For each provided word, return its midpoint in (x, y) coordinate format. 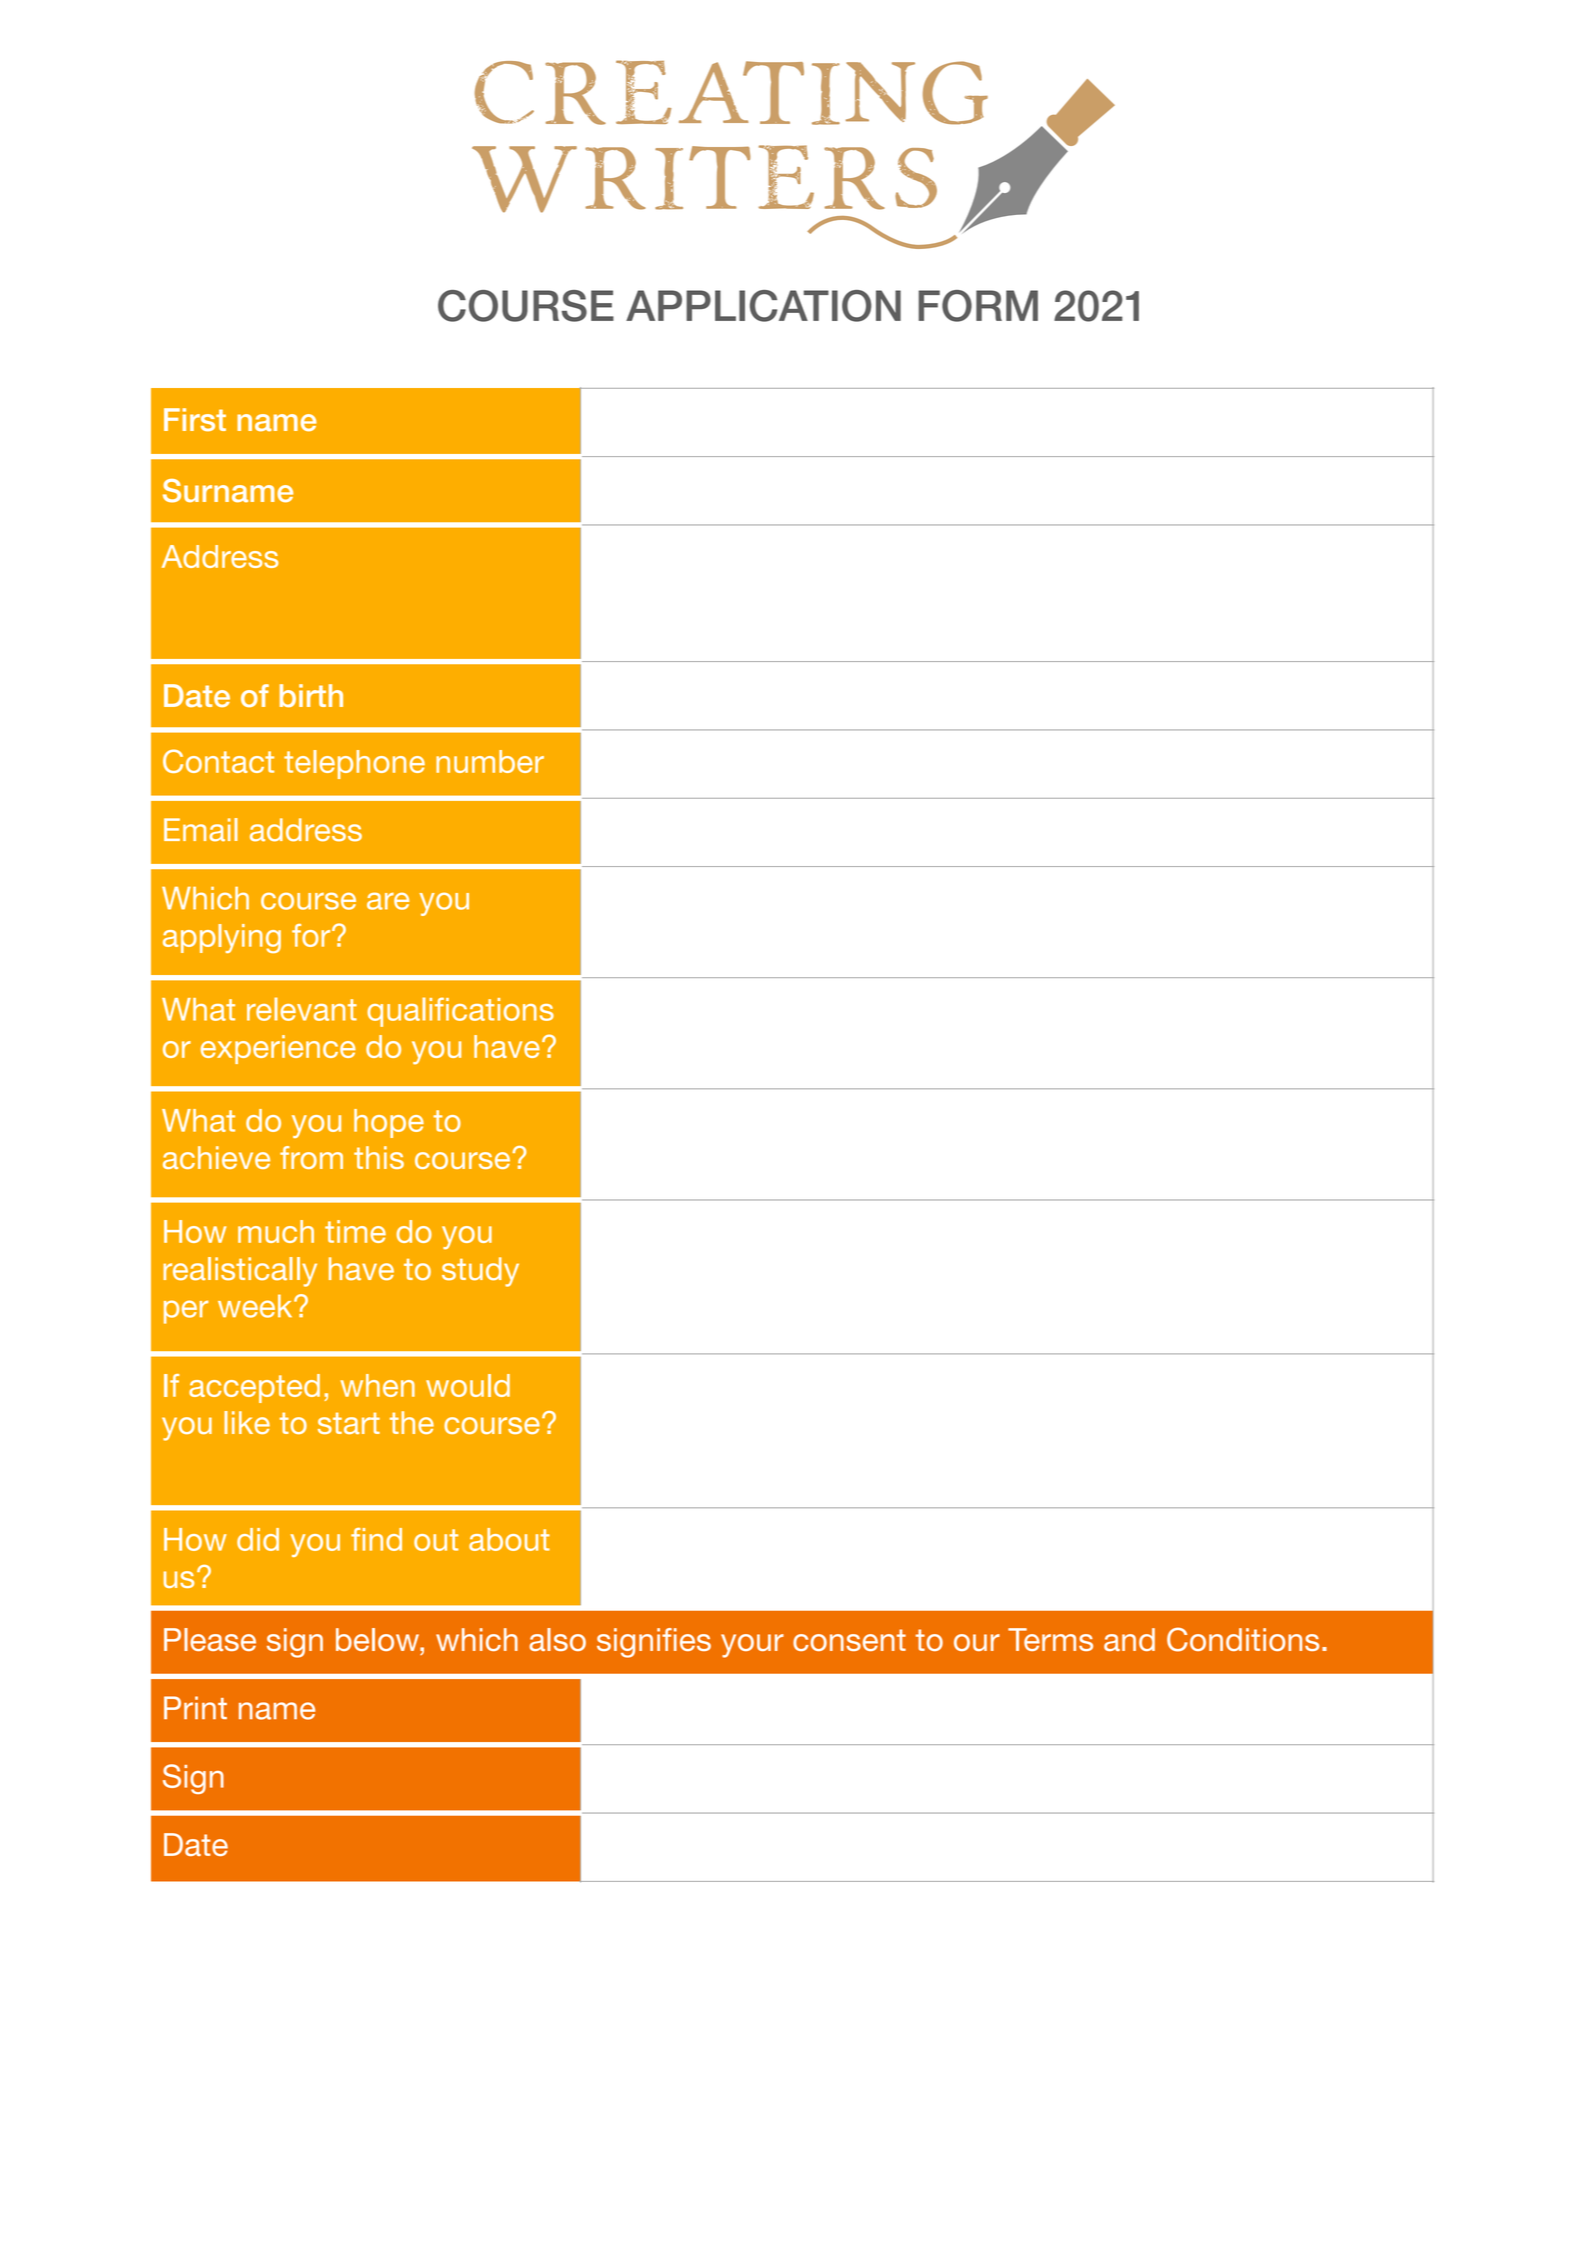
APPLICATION (763, 306)
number (490, 761)
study (480, 1272)
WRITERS (704, 179)
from (311, 1157)
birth (311, 695)
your (752, 1646)
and (1129, 1639)
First (195, 420)
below (378, 1639)
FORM (978, 306)
